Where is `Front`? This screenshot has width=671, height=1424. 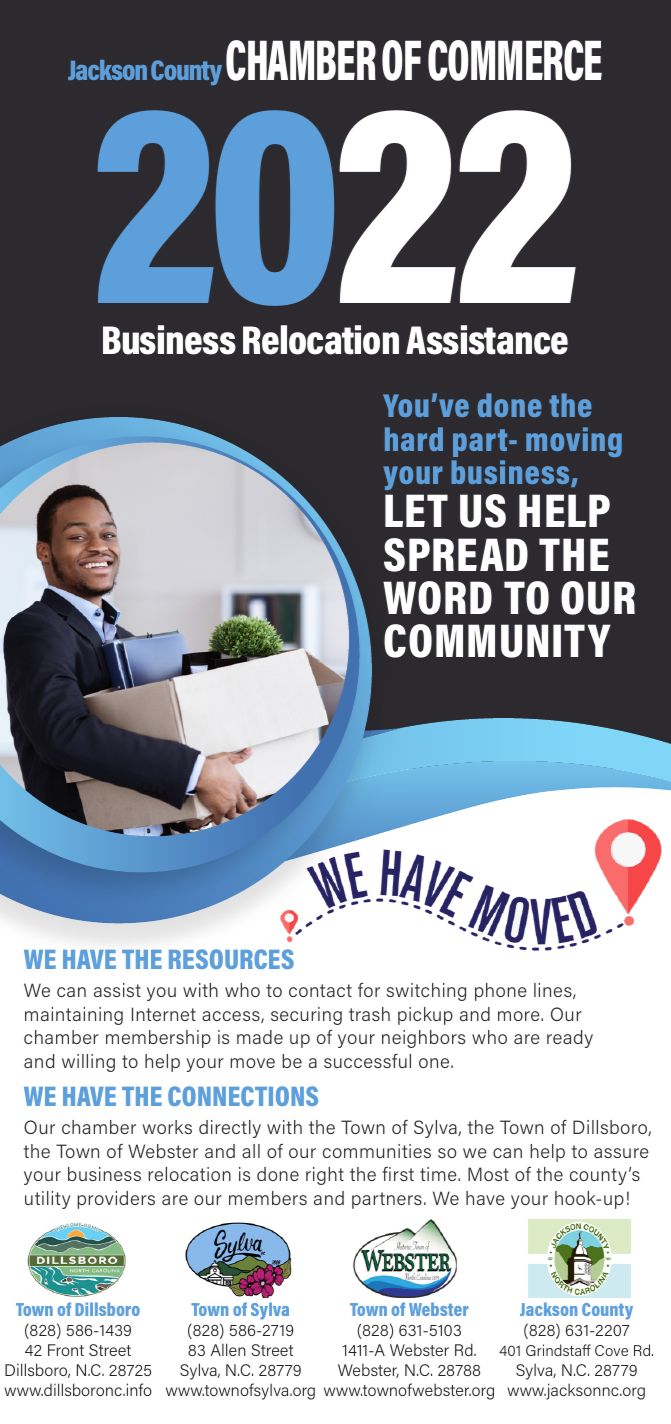 Front is located at coordinates (66, 1350).
